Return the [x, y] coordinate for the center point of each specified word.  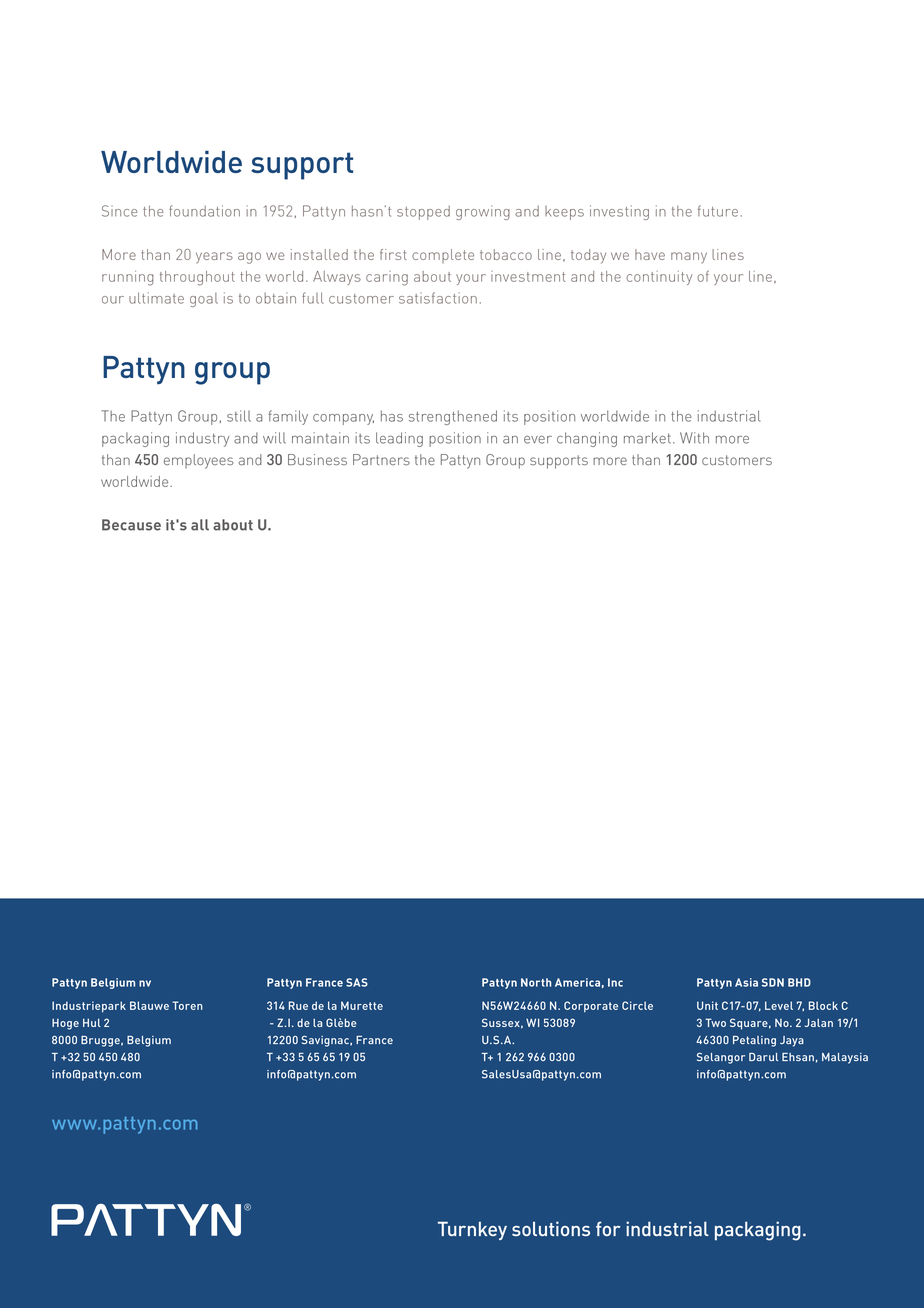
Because [131, 525]
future [718, 211]
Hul [92, 1022]
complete [443, 256]
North [536, 982]
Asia [746, 982]
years [214, 258]
